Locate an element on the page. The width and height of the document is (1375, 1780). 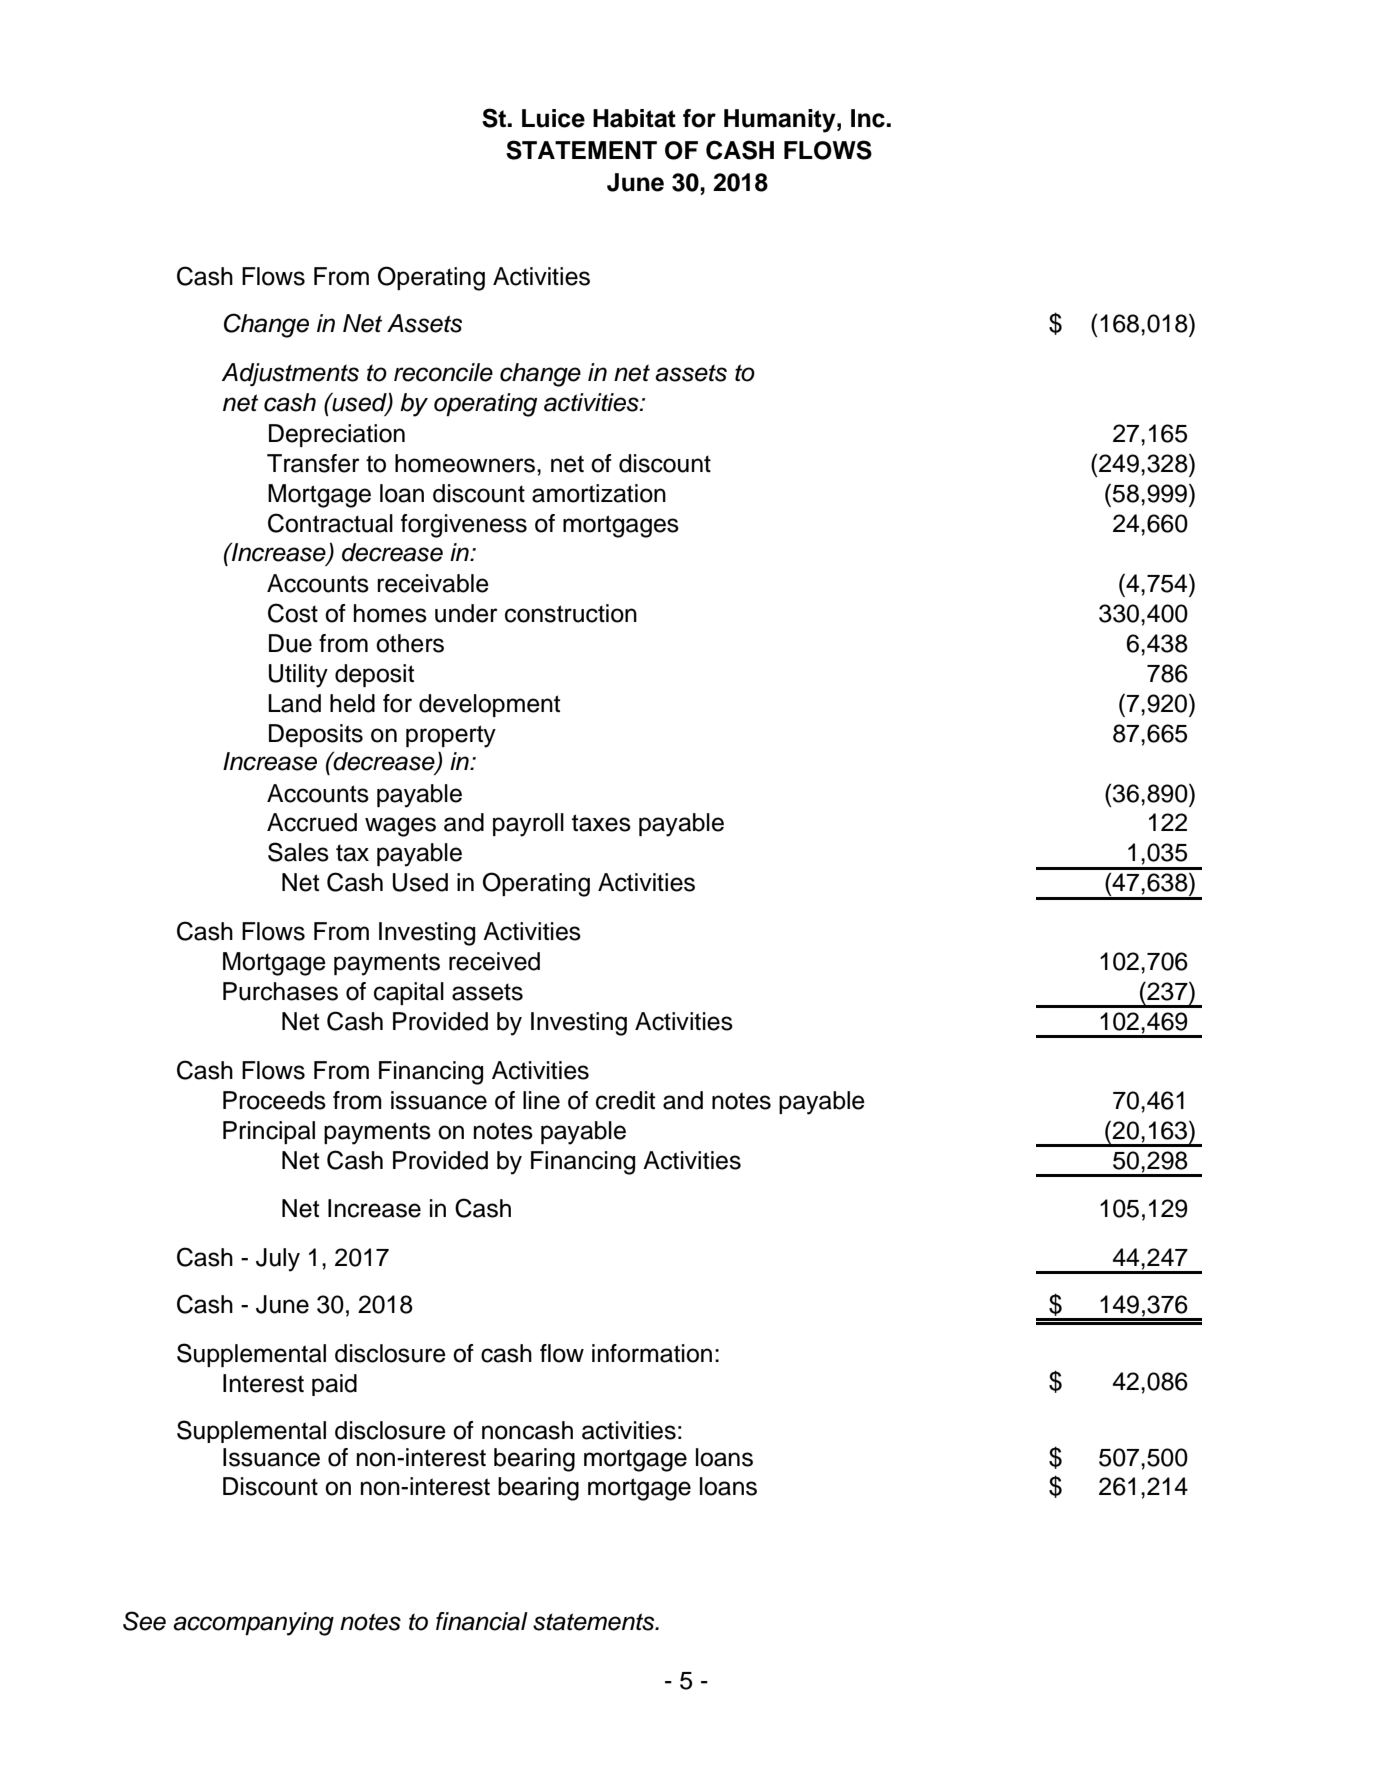
Habitat is located at coordinates (634, 118).
